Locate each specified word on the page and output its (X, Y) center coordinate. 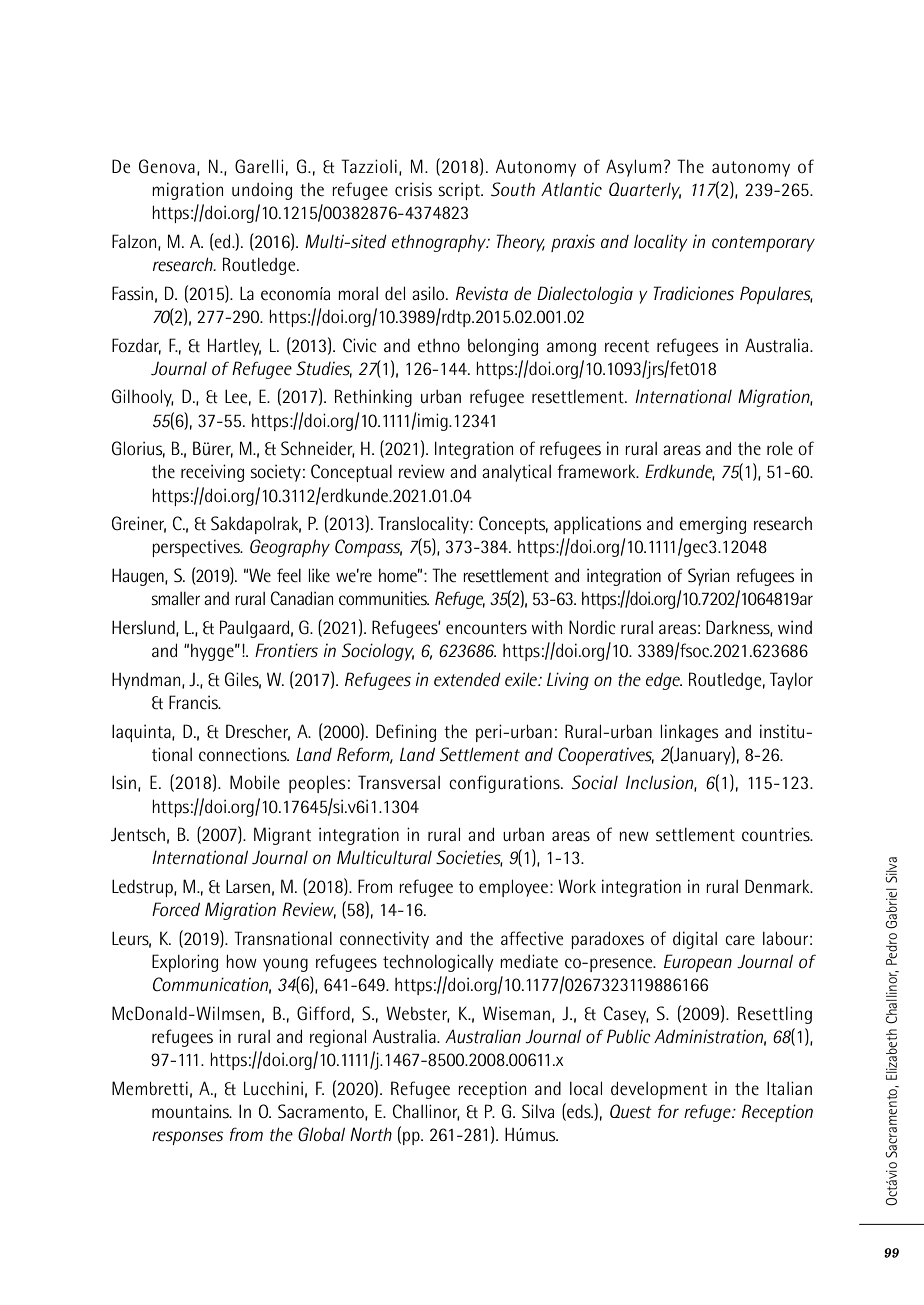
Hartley (234, 347)
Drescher (258, 732)
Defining (406, 733)
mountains (191, 1111)
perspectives (197, 548)
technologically (438, 963)
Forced (176, 909)
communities (384, 598)
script (460, 191)
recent (627, 346)
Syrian (708, 577)
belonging (503, 347)
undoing (262, 191)
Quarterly (645, 191)
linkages (689, 733)
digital (695, 940)
